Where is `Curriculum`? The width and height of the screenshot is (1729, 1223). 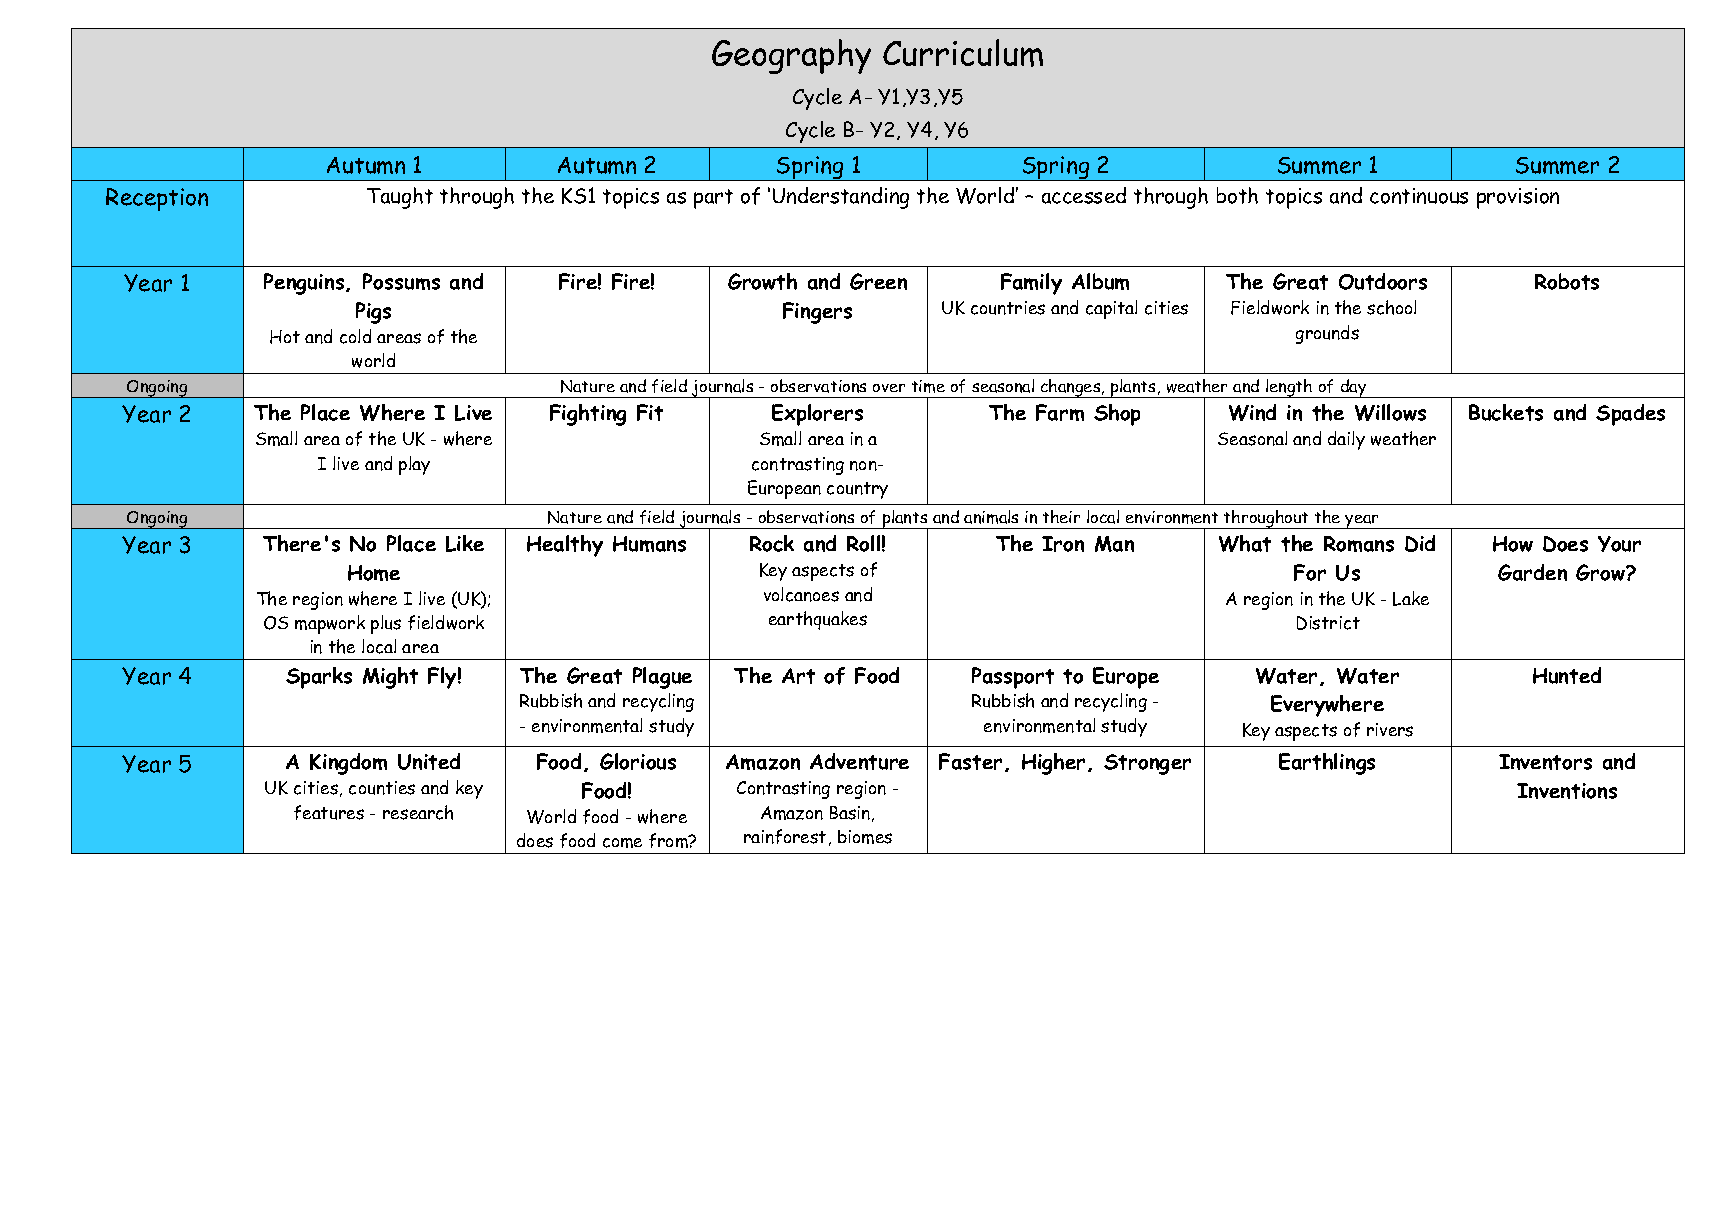
Curriculum is located at coordinates (963, 53).
